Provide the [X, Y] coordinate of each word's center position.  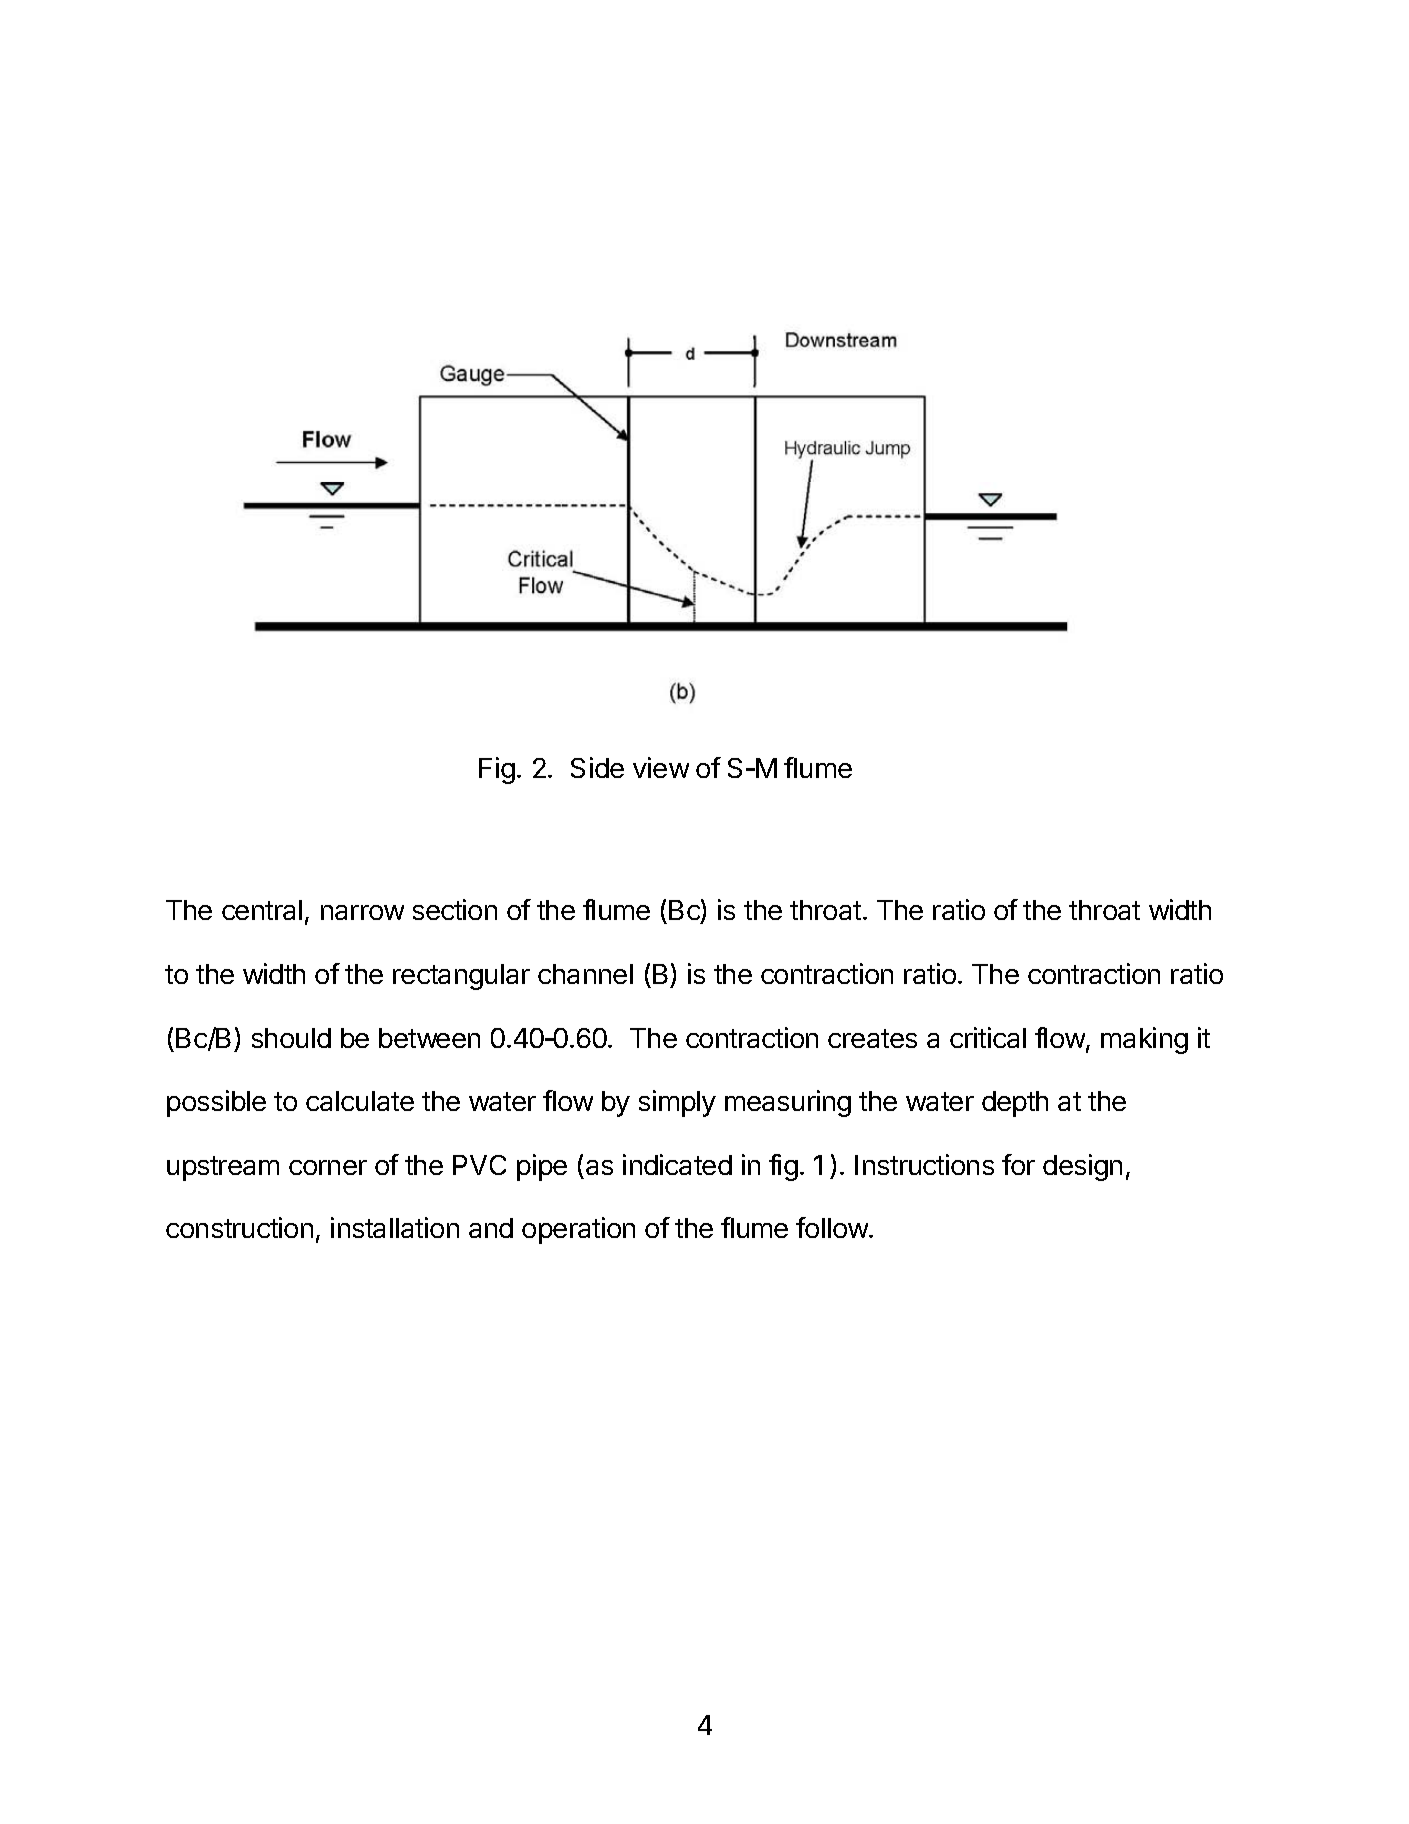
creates [872, 1038]
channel [585, 974]
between [429, 1038]
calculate [360, 1101]
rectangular [461, 977]
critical [988, 1037]
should [291, 1038]
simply [677, 1103]
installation [395, 1227]
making [1144, 1040]
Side [597, 767]
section [455, 909]
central [262, 910]
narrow [362, 912]
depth [1015, 1104]
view [661, 767]
